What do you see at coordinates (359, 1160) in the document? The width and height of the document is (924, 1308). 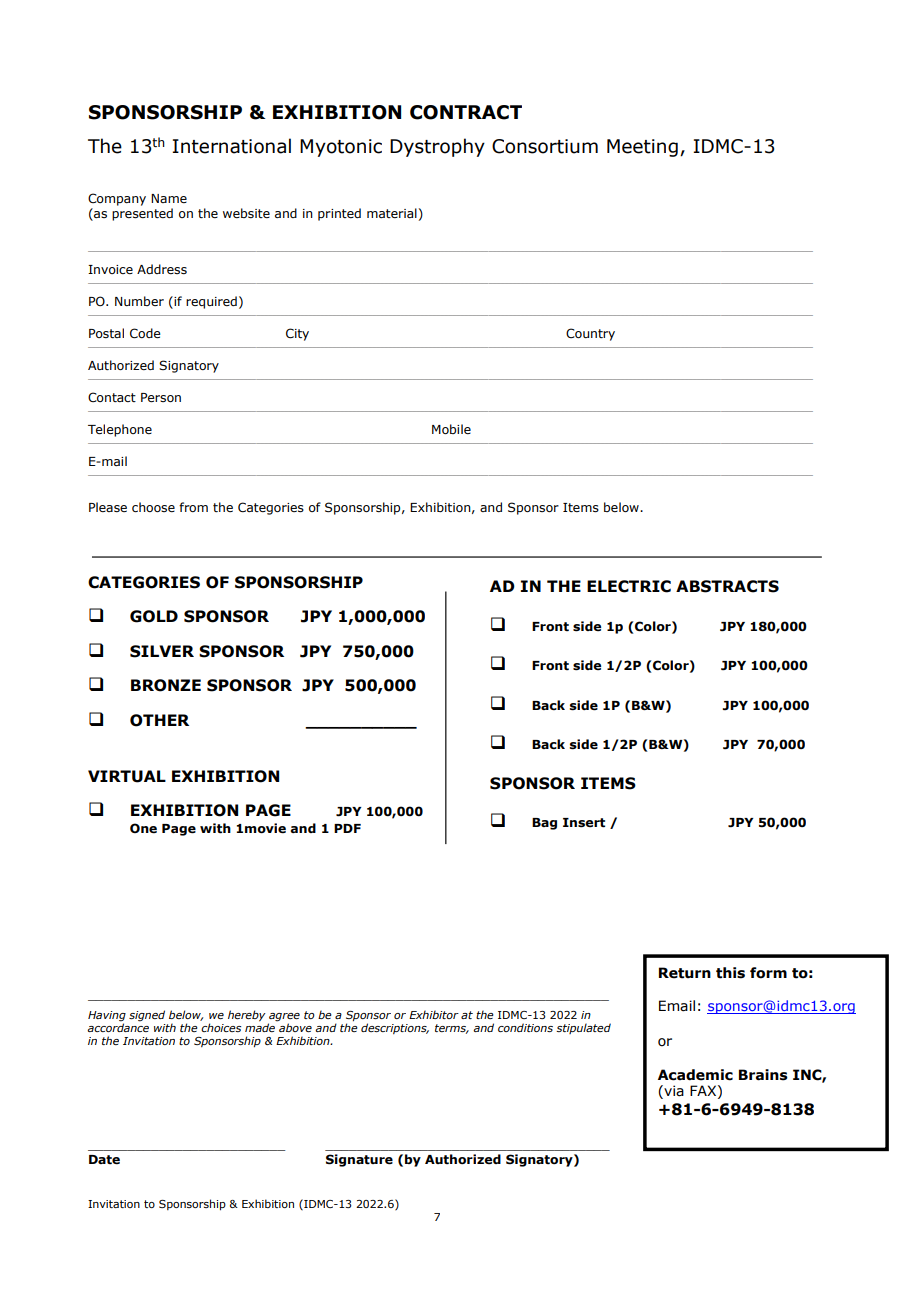 I see `Signature` at bounding box center [359, 1160].
